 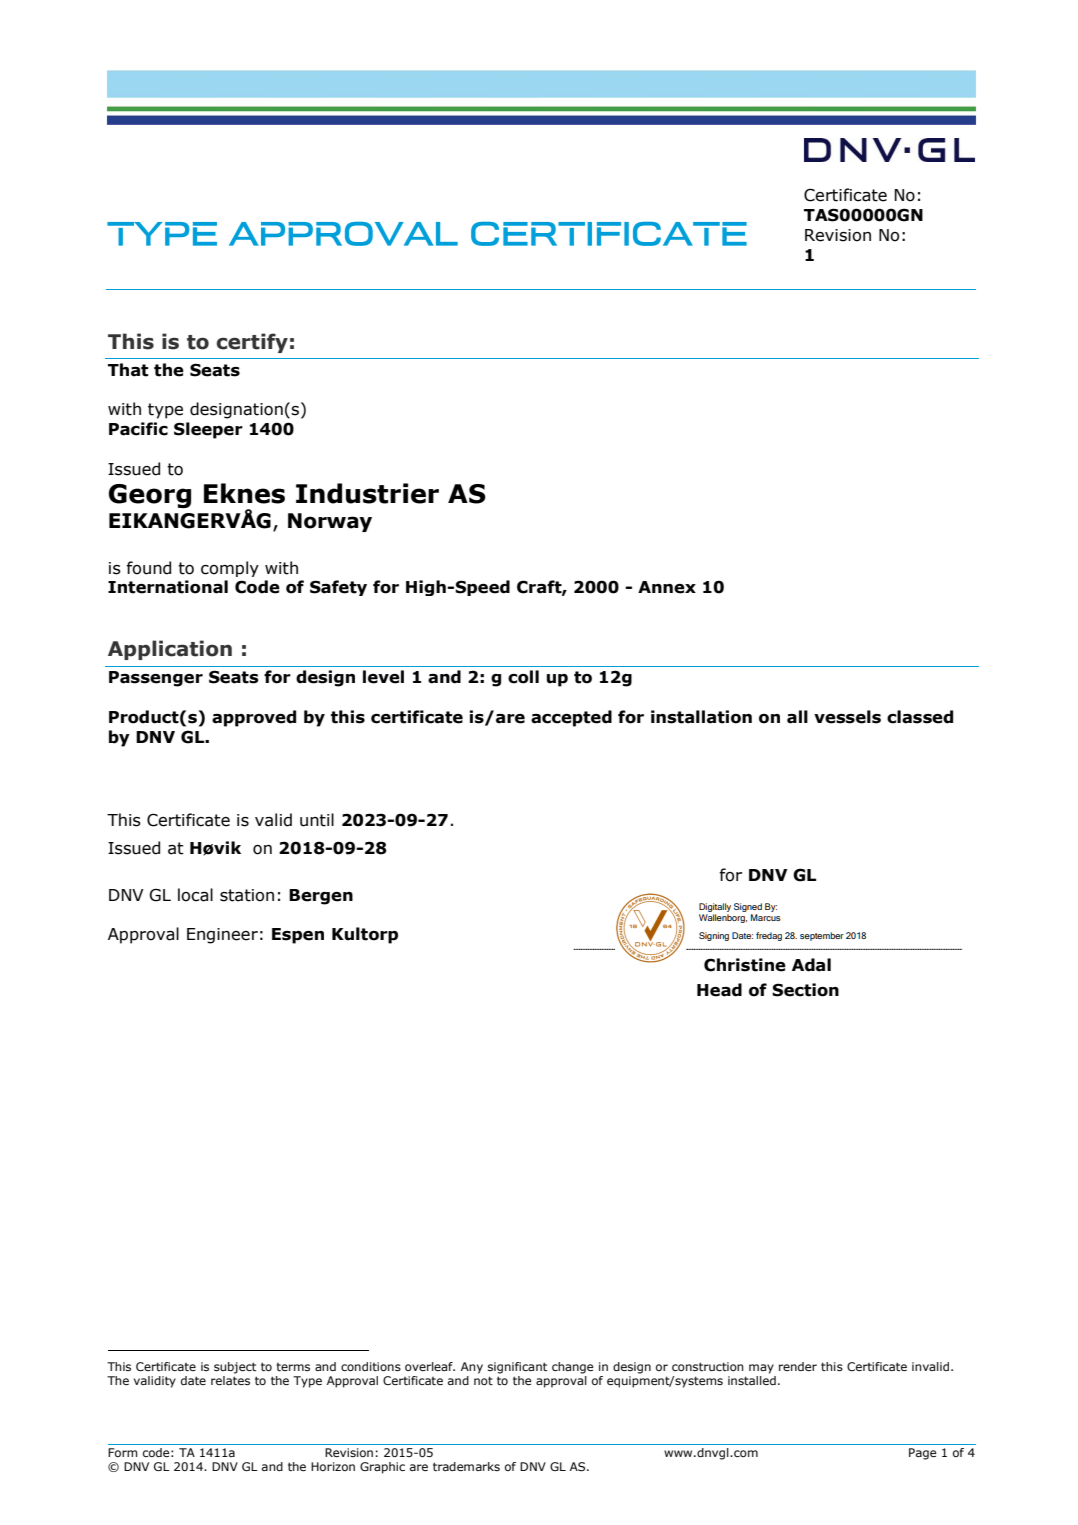 What do you see at coordinates (847, 717) in the image?
I see `vessels` at bounding box center [847, 717].
